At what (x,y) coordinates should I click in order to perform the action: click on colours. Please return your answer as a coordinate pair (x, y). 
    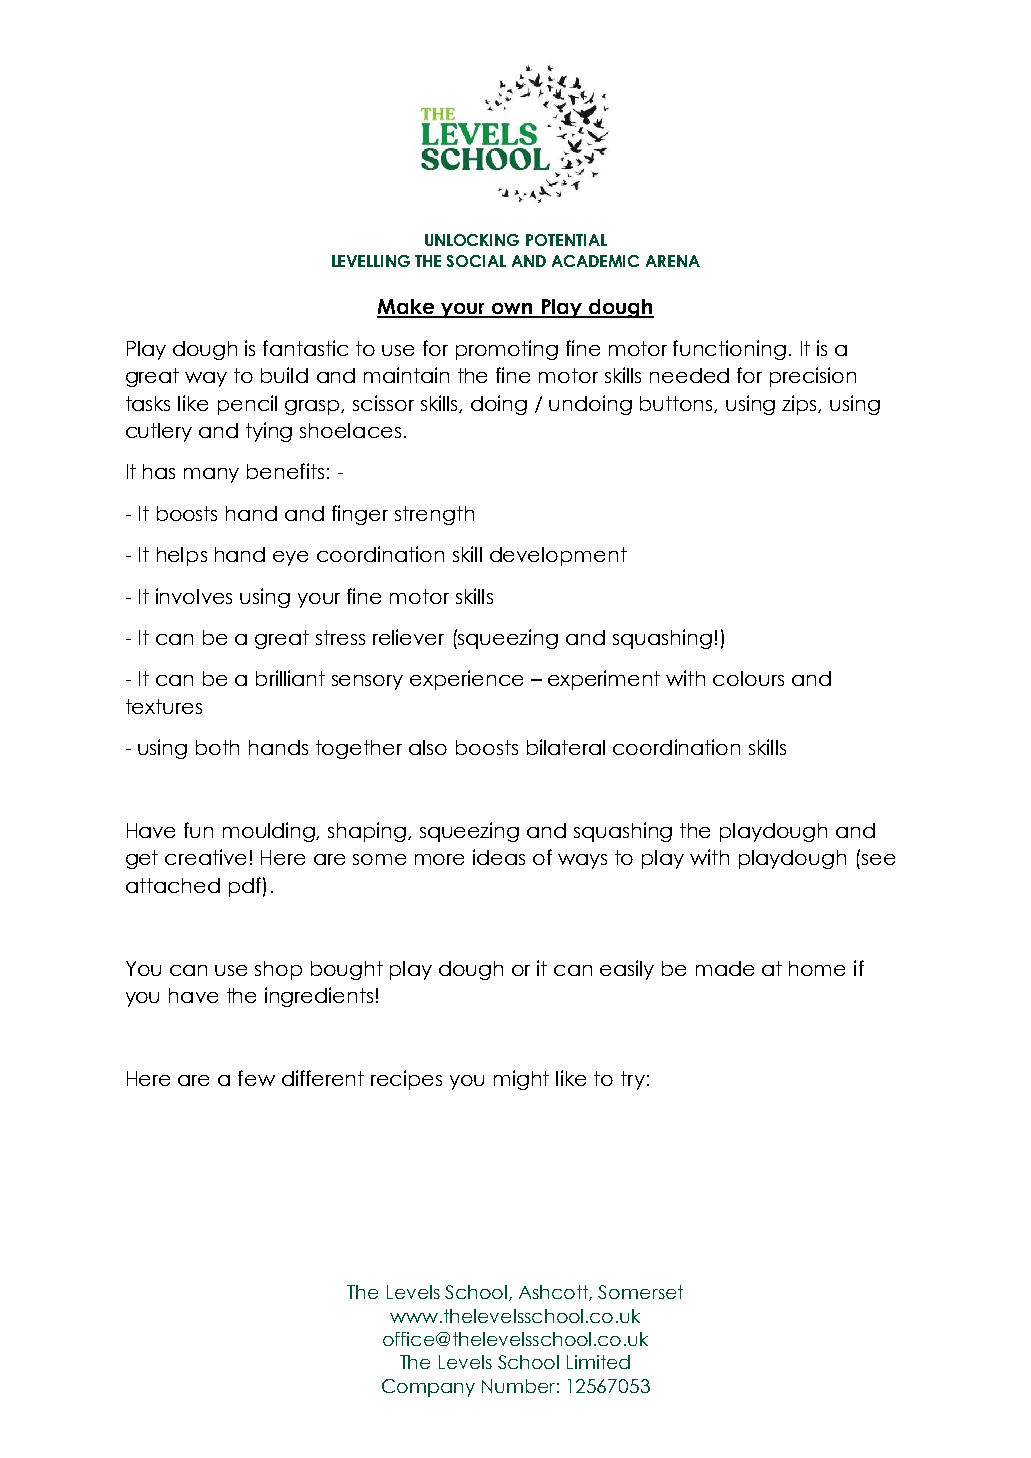
    Looking at the image, I should click on (748, 678).
